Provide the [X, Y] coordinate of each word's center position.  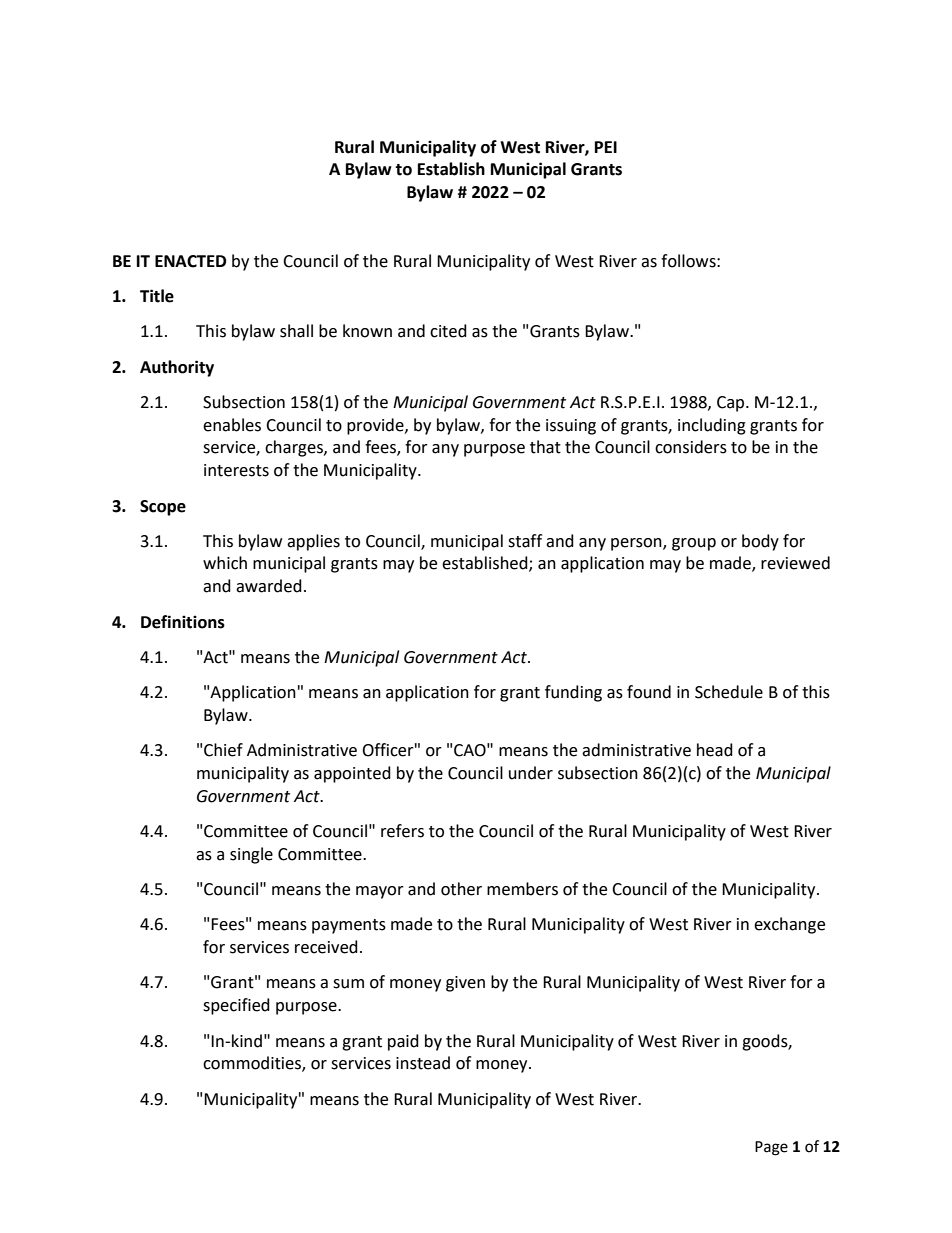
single [251, 855]
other [461, 889]
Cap [732, 404]
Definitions [183, 622]
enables [232, 425]
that [545, 447]
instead [423, 1063]
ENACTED [190, 261]
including [712, 426]
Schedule [729, 692]
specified [236, 1006]
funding [573, 693]
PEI [606, 147]
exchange [789, 925]
